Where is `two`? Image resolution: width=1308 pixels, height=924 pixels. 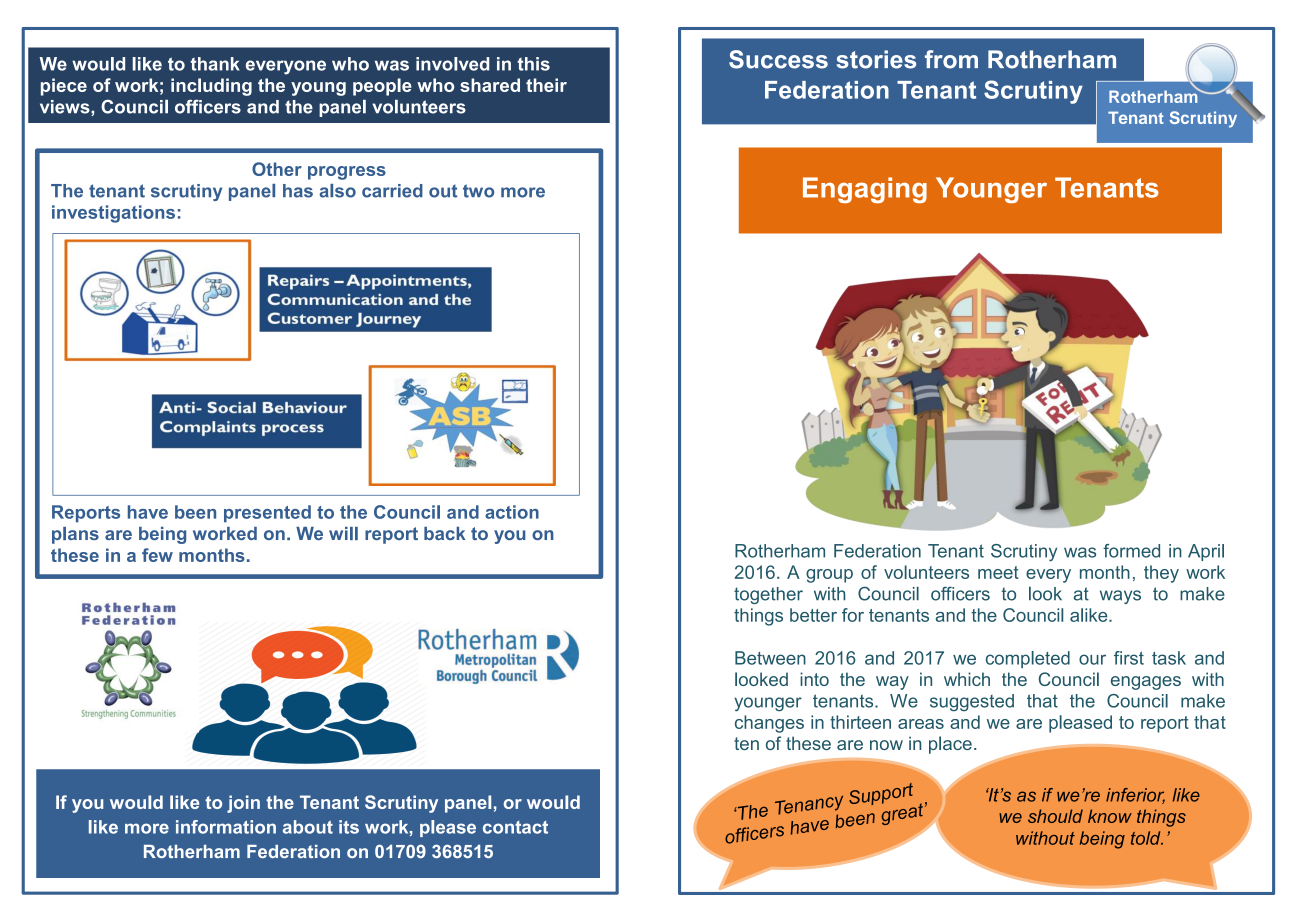
two is located at coordinates (478, 191).
